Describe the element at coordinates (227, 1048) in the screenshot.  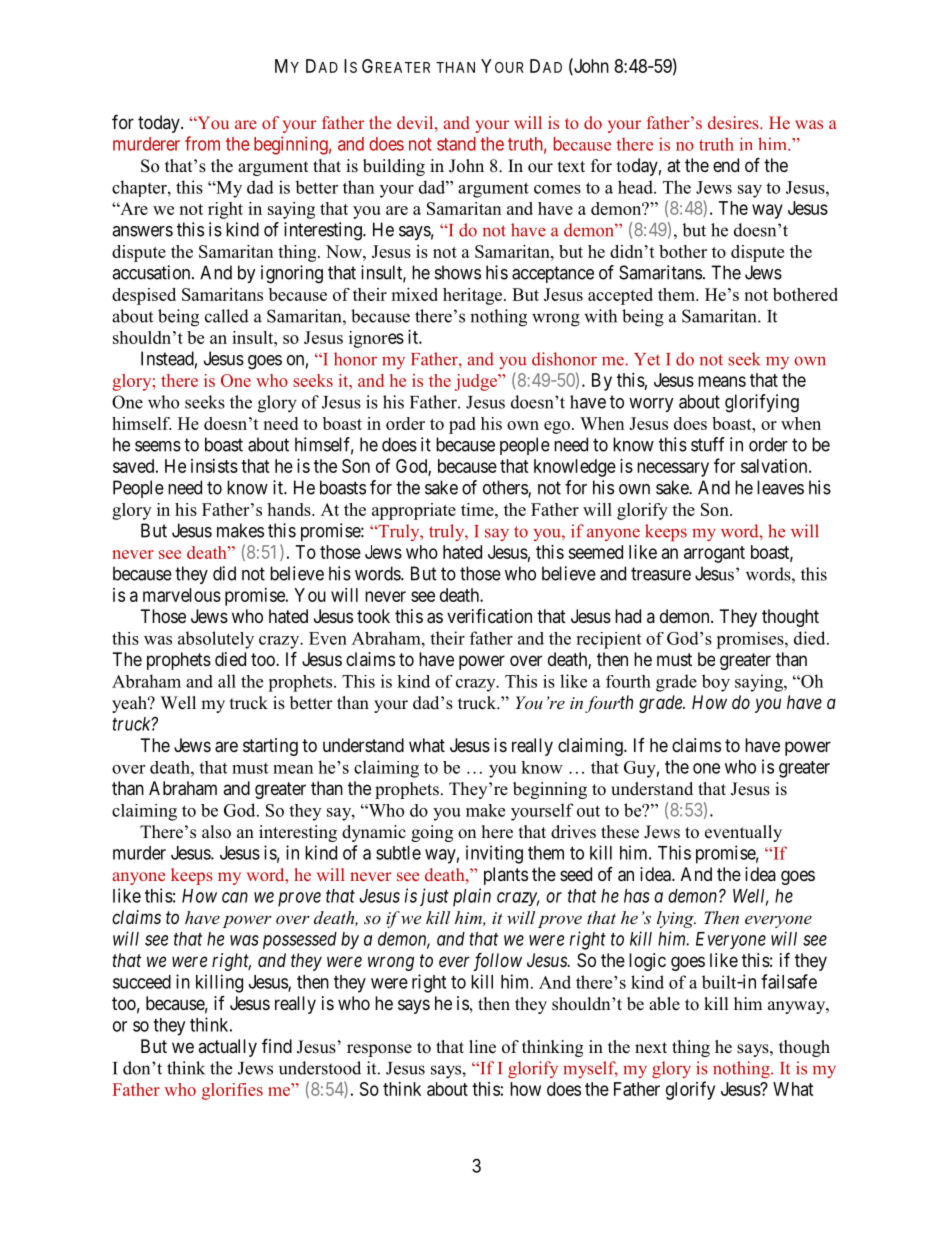
I see `actually` at that location.
